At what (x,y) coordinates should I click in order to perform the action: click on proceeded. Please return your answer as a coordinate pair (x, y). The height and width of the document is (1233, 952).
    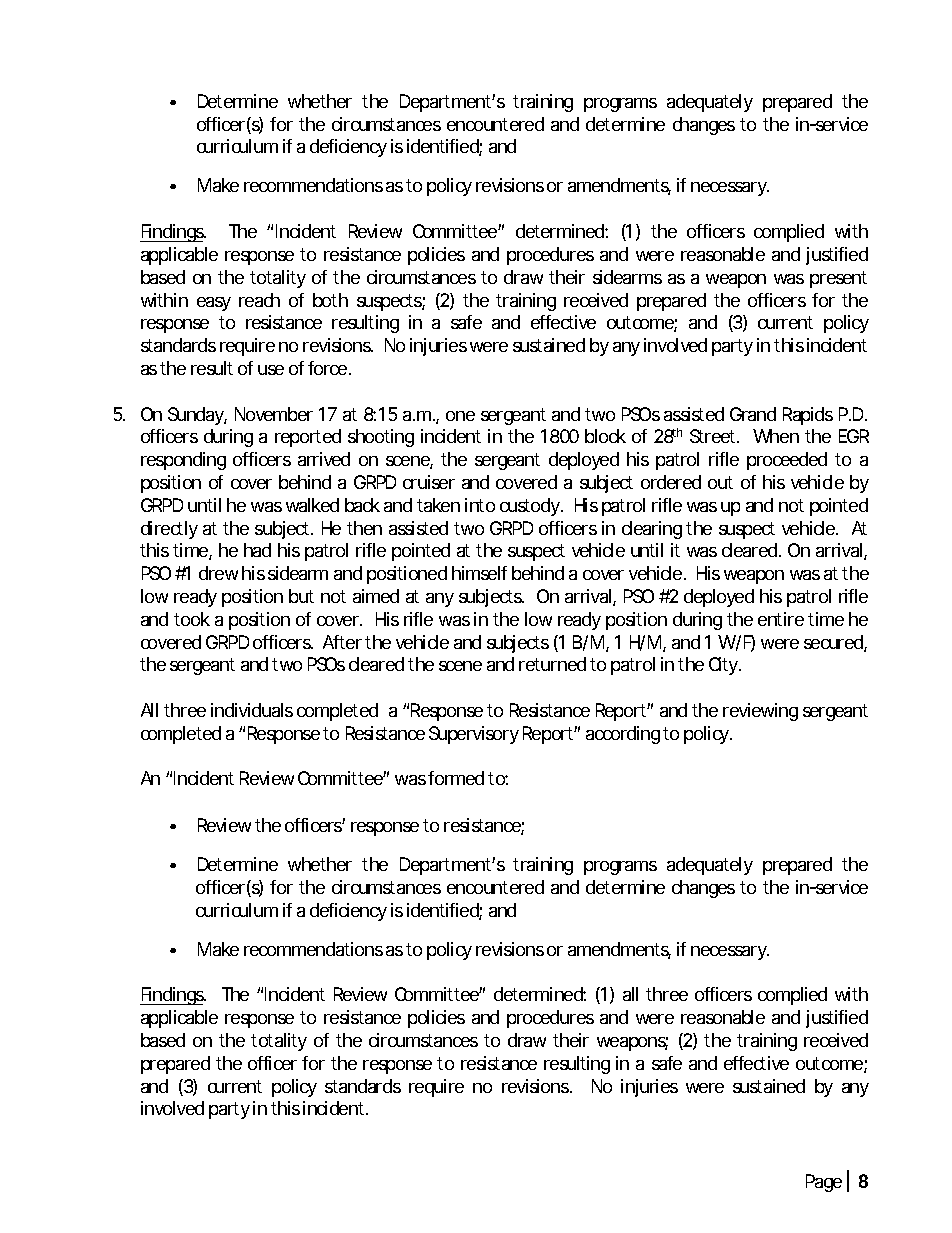
    Looking at the image, I should click on (787, 461).
